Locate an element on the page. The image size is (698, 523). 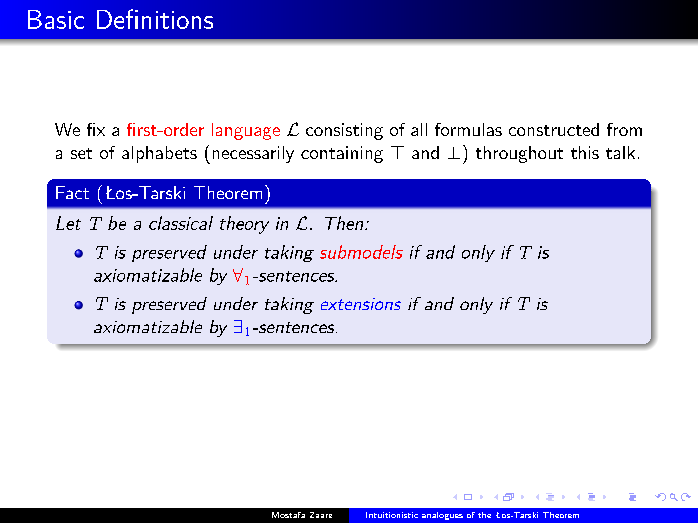
extensions is located at coordinates (361, 304).
